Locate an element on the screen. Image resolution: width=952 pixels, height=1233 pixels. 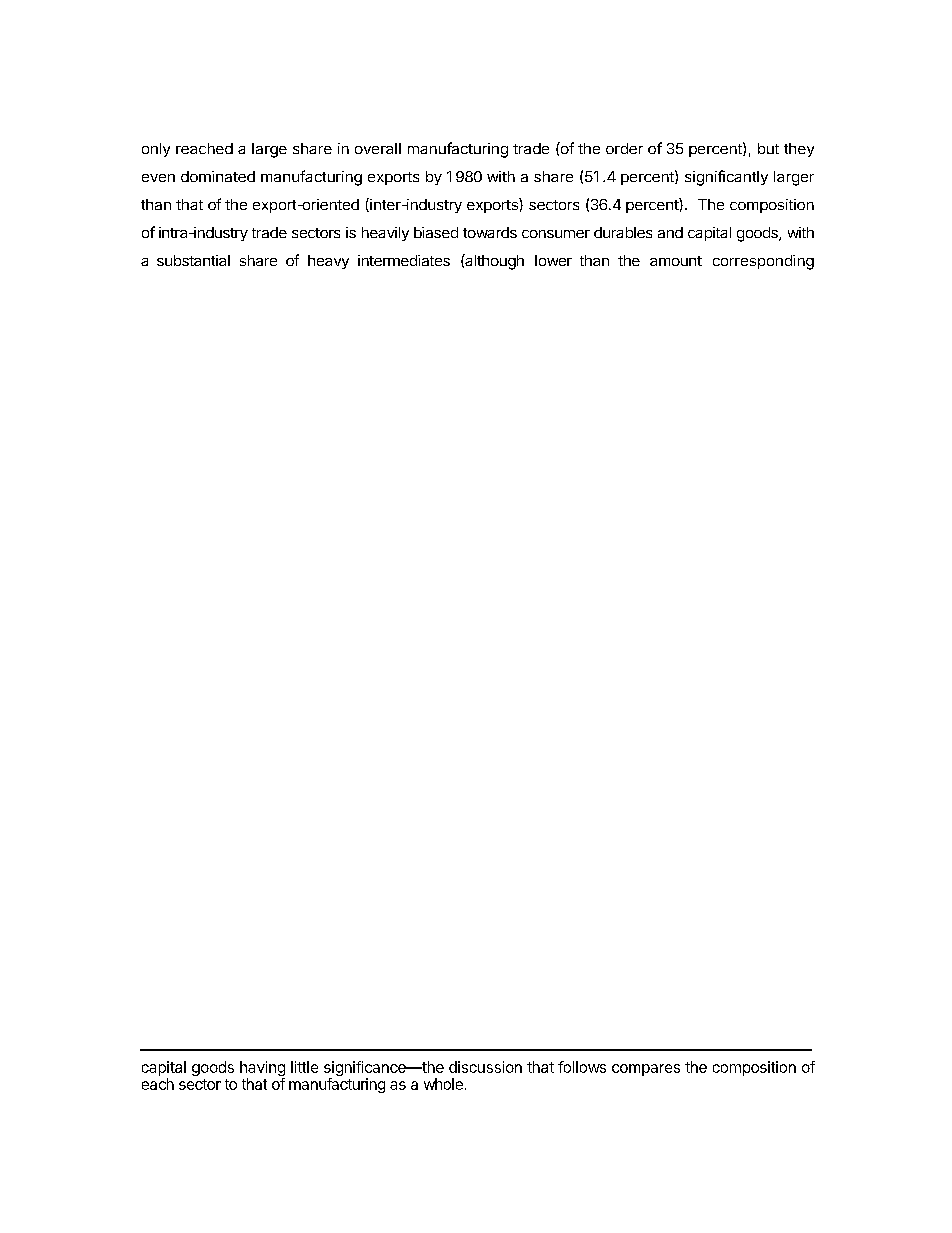
towards is located at coordinates (490, 232).
